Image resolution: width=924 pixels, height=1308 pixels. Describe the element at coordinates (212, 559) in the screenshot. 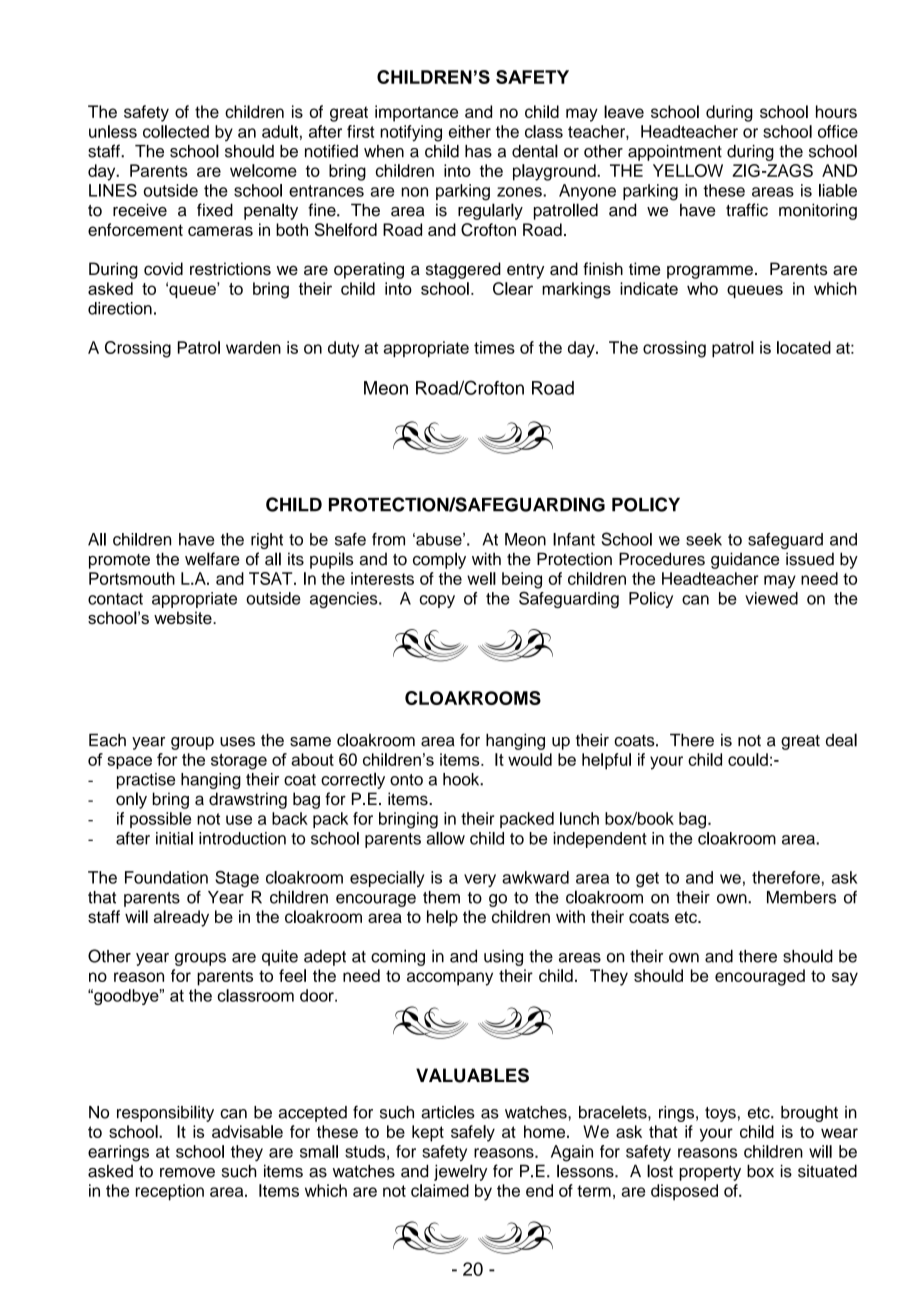

I see `welfare` at that location.
